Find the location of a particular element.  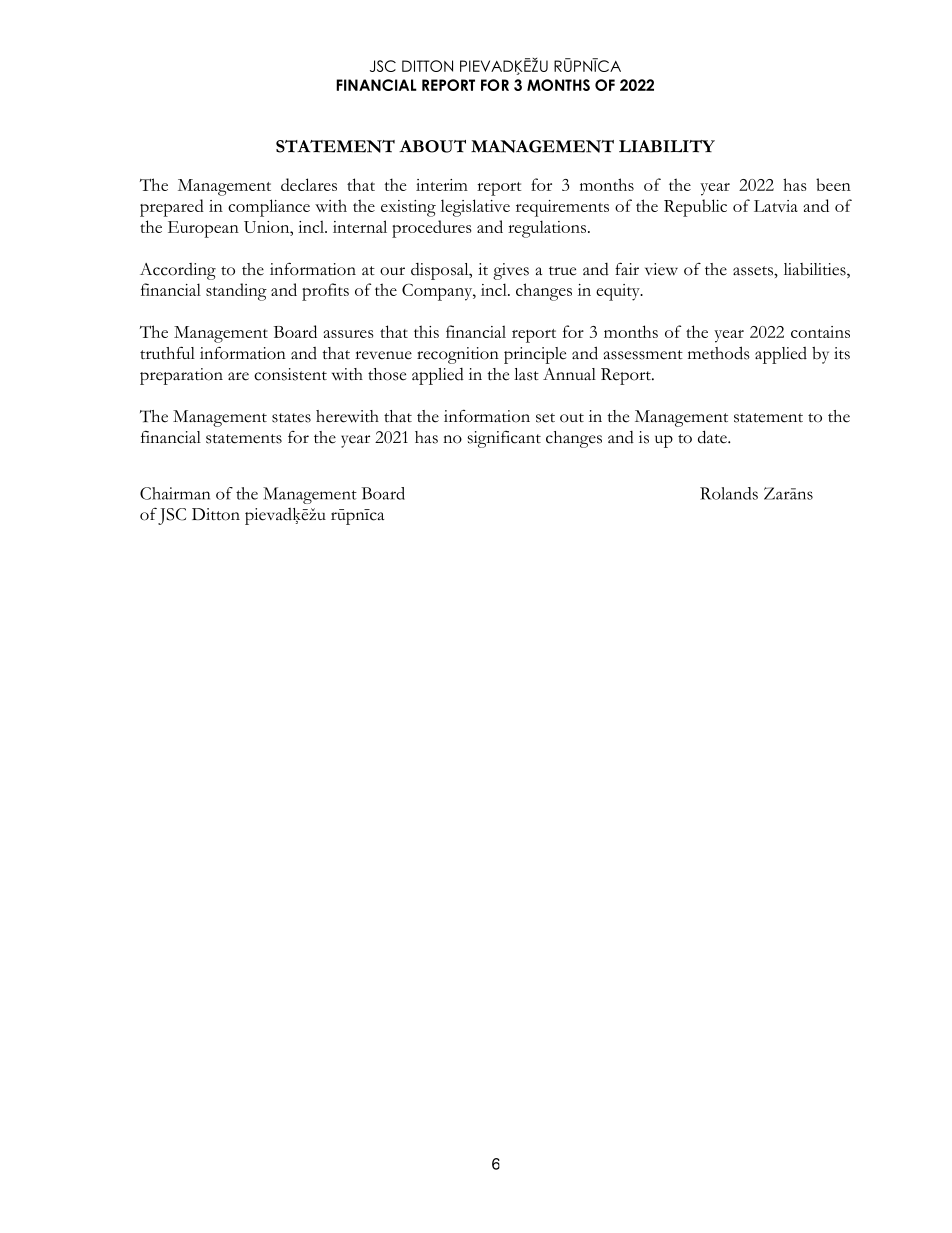

regulations is located at coordinates (548, 229).
